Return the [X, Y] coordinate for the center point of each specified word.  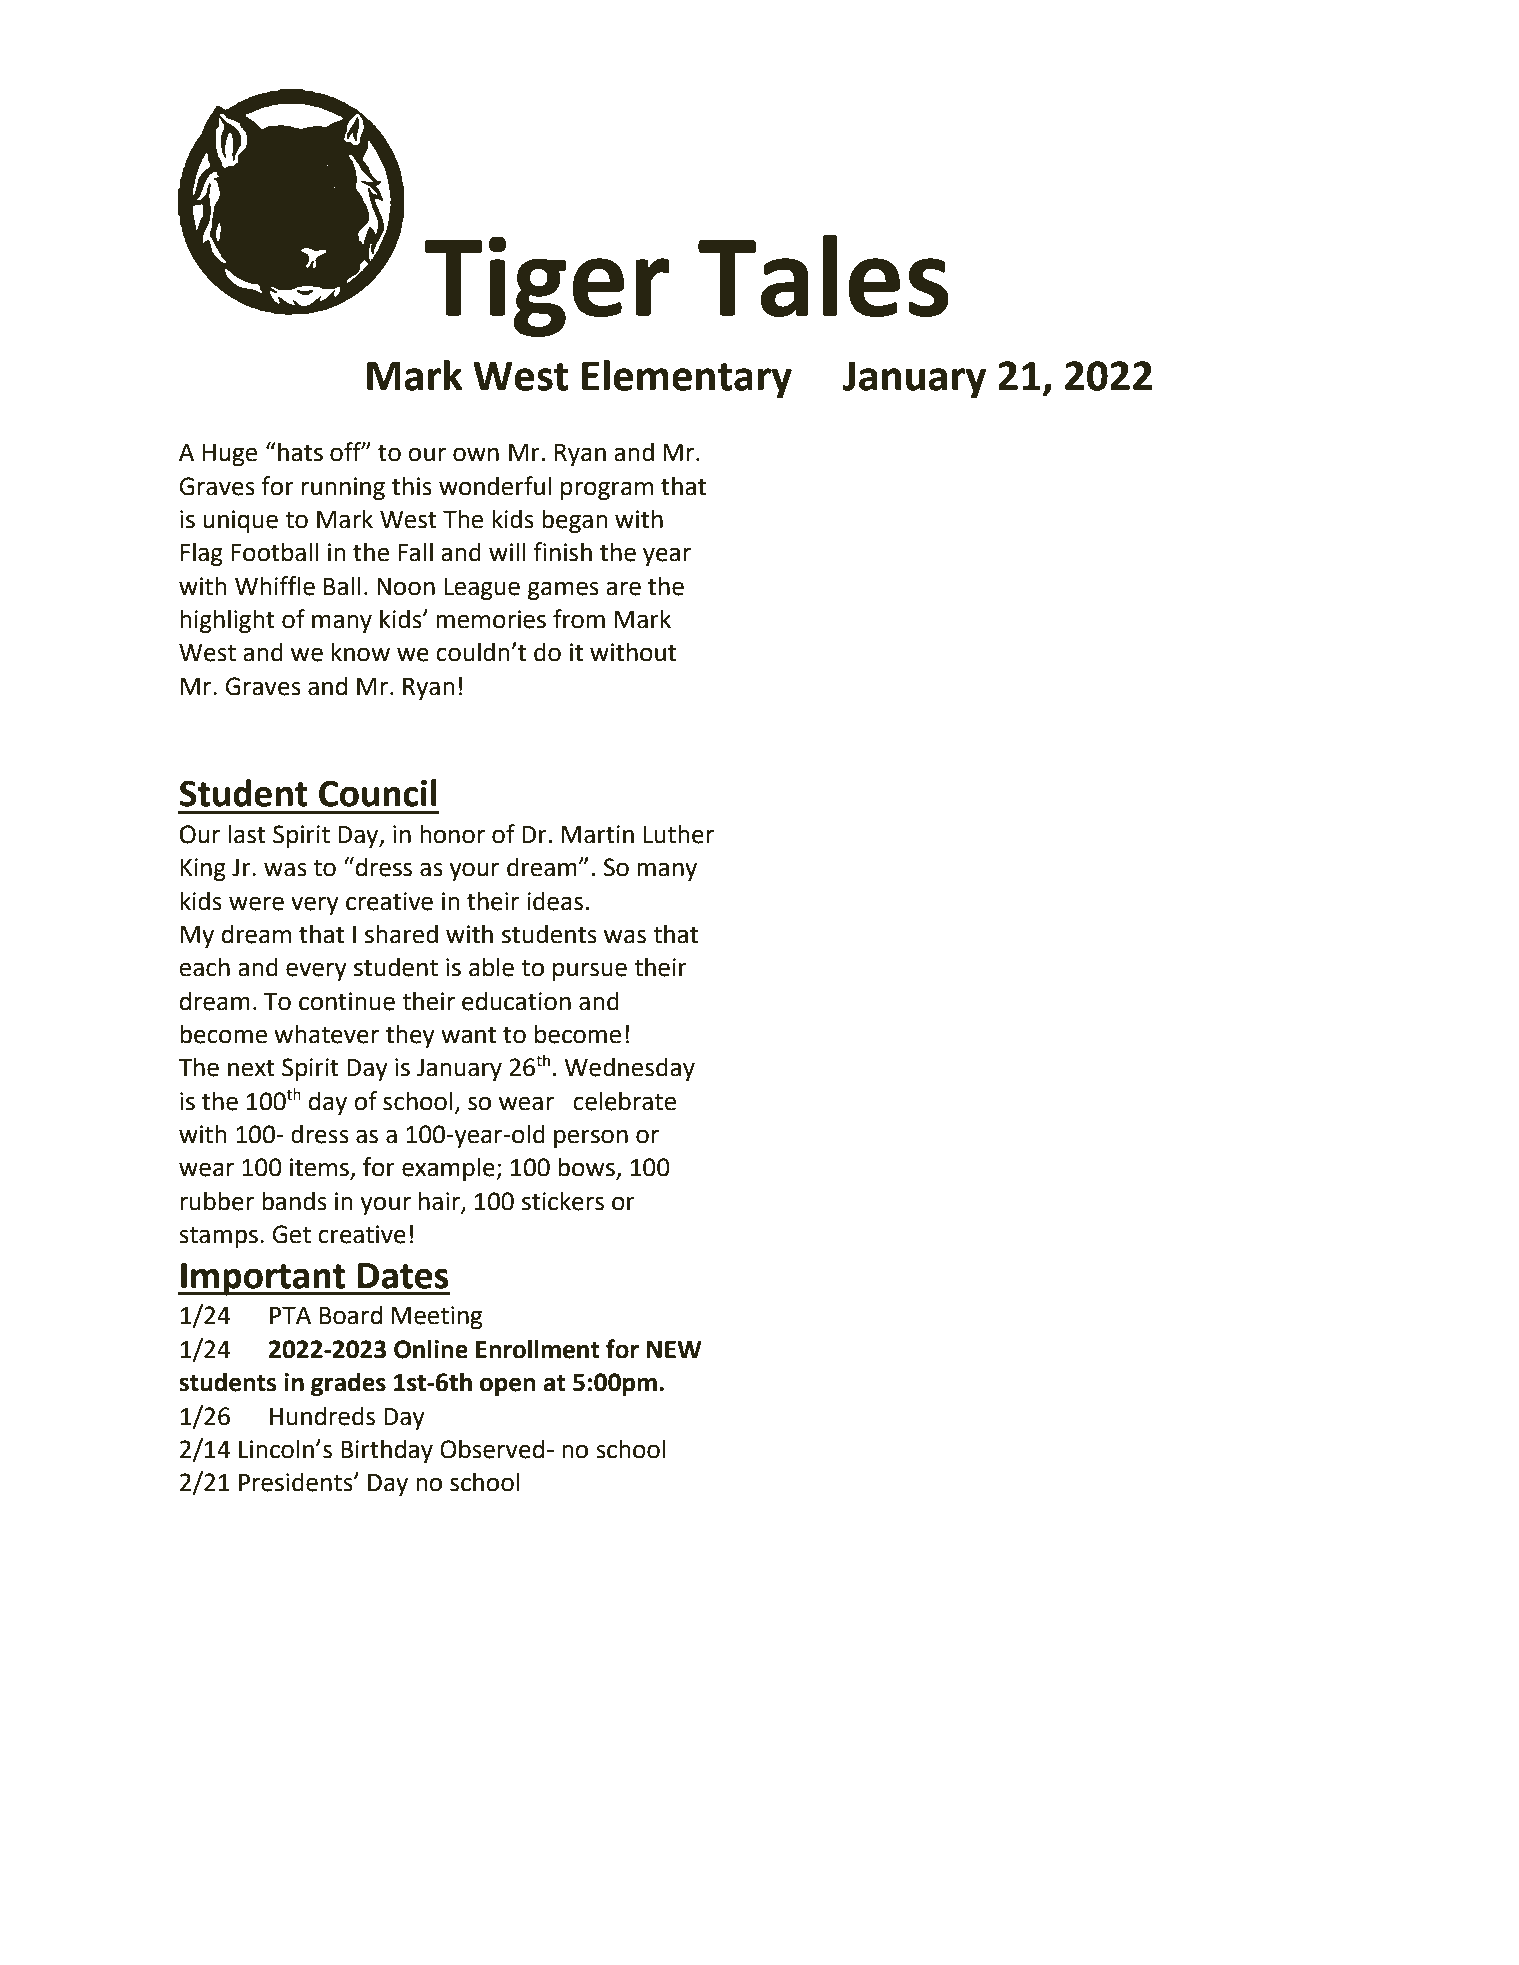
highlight [227, 621]
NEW [674, 1349]
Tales [823, 275]
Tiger [547, 286]
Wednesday [629, 1069]
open [508, 1386]
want [468, 1035]
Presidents [297, 1482]
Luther [679, 834]
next [251, 1068]
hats [300, 452]
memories [491, 619]
